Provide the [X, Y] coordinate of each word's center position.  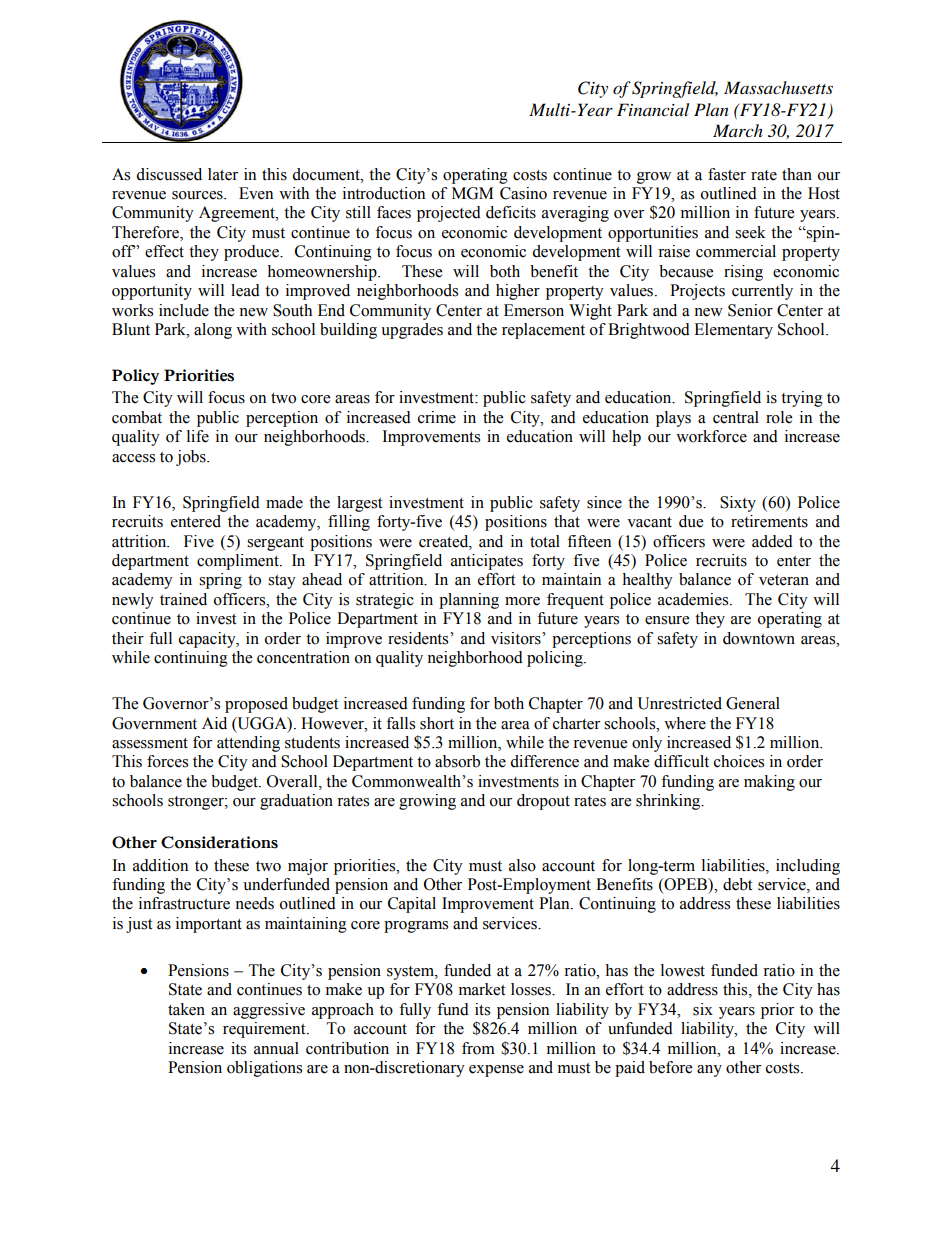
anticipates [487, 562]
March [738, 130]
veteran [784, 580]
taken [186, 1009]
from [478, 1048]
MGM [472, 193]
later [223, 174]
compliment [239, 562]
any [709, 1071]
